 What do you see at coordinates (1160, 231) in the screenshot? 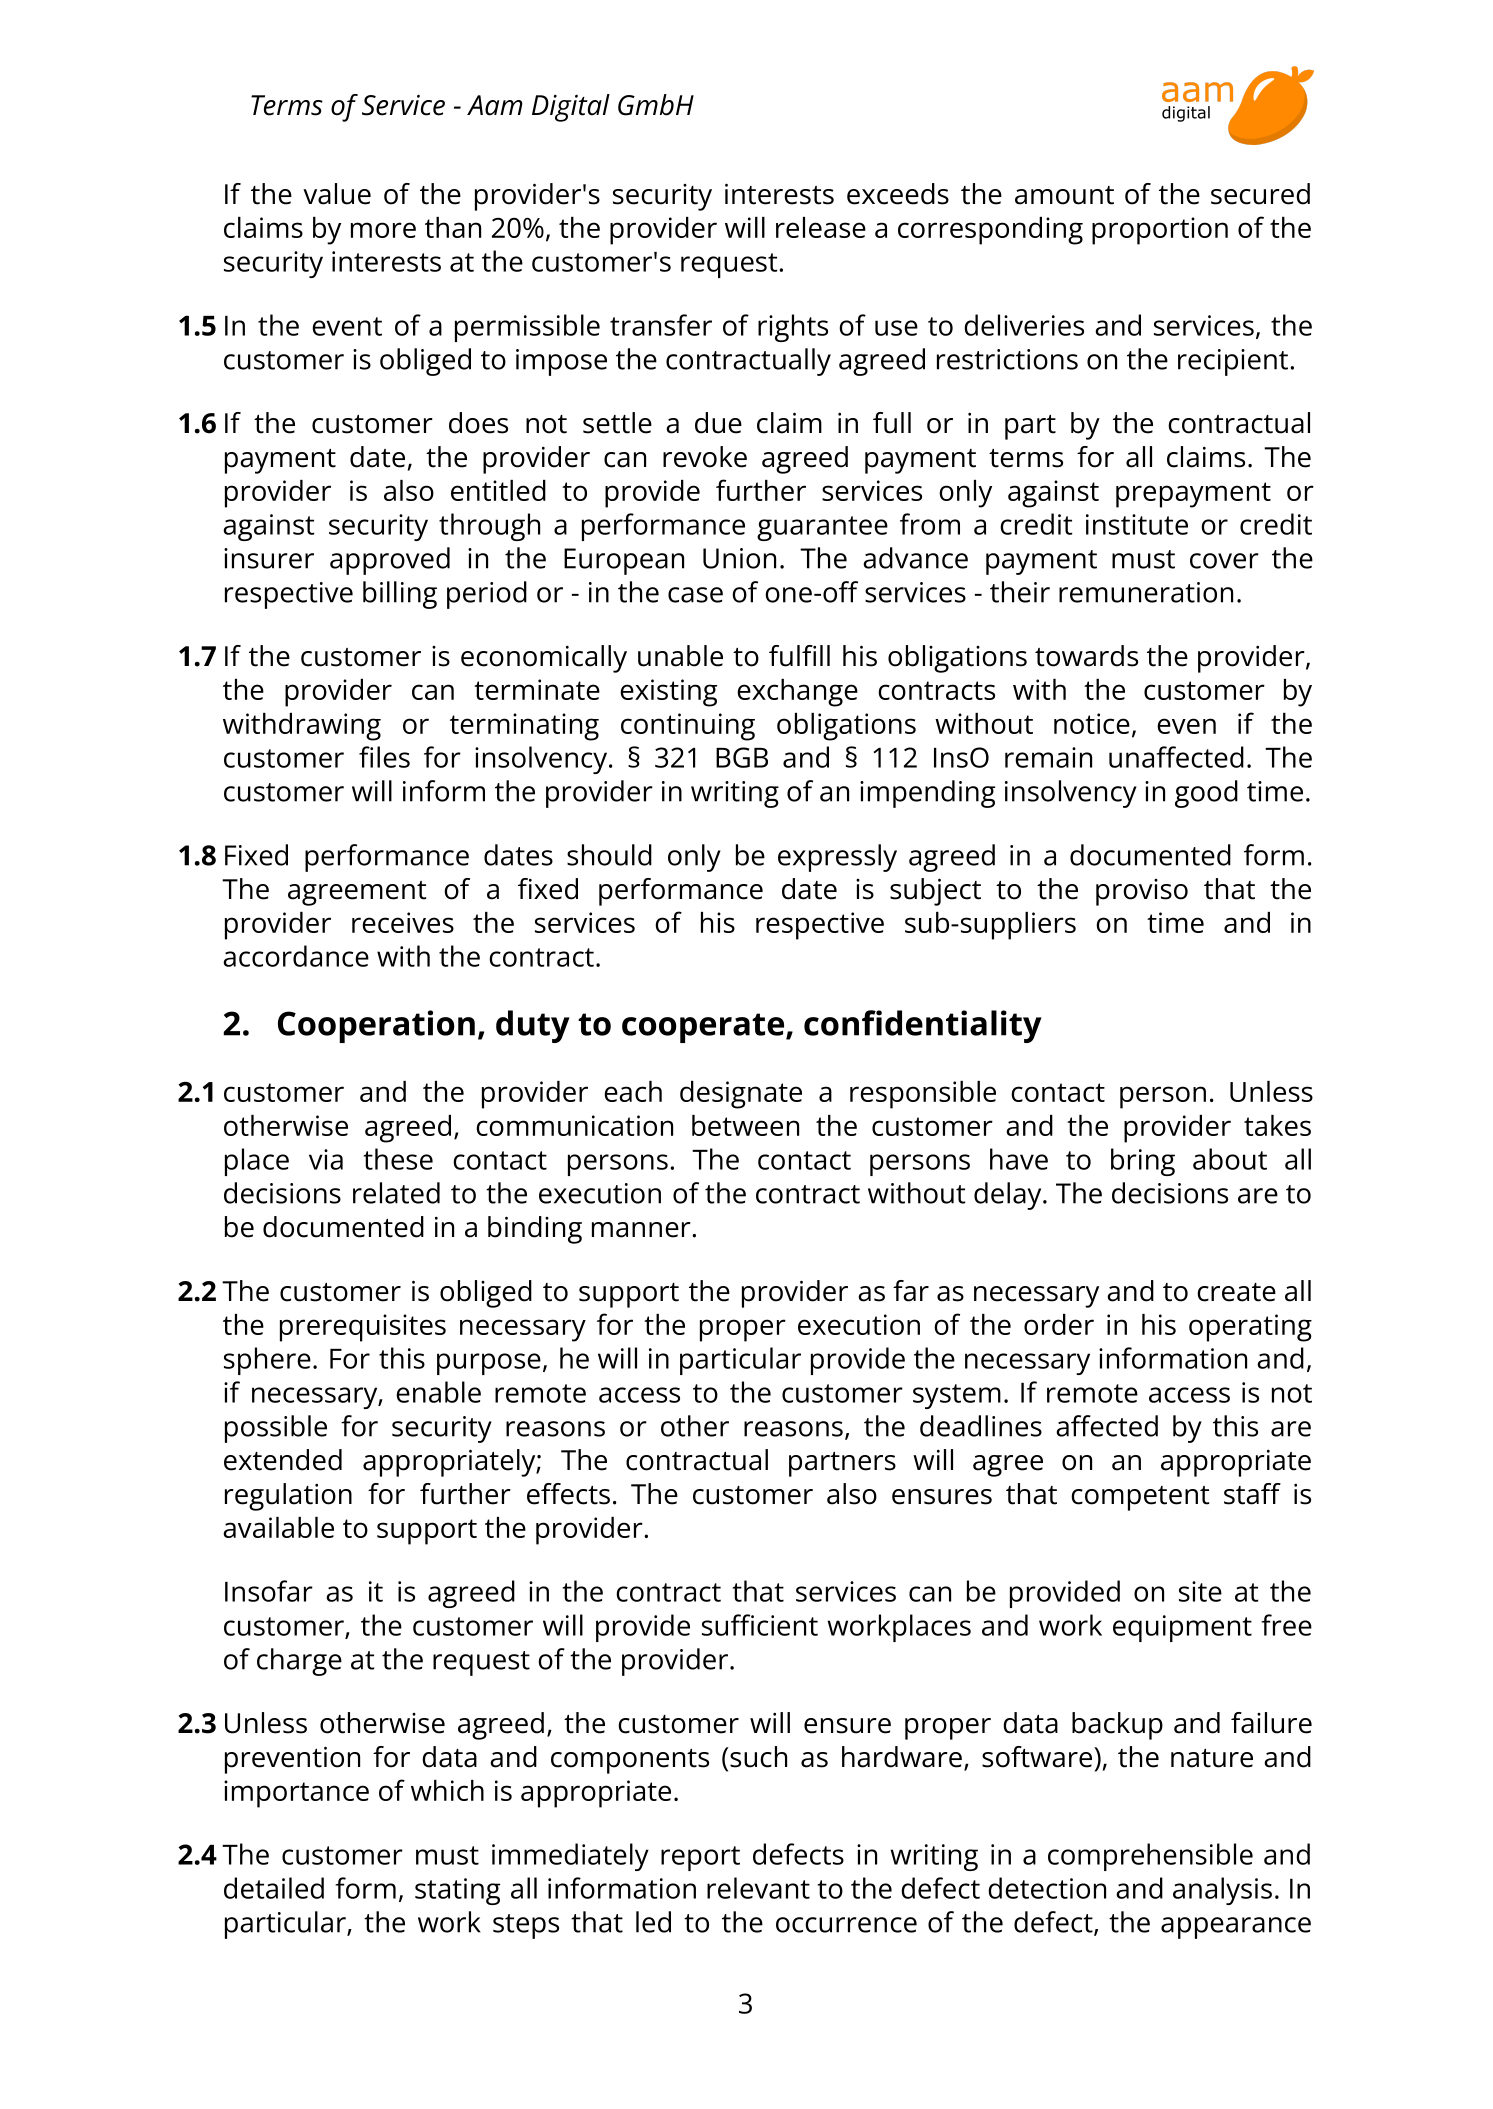
I see `proportion` at bounding box center [1160, 231].
